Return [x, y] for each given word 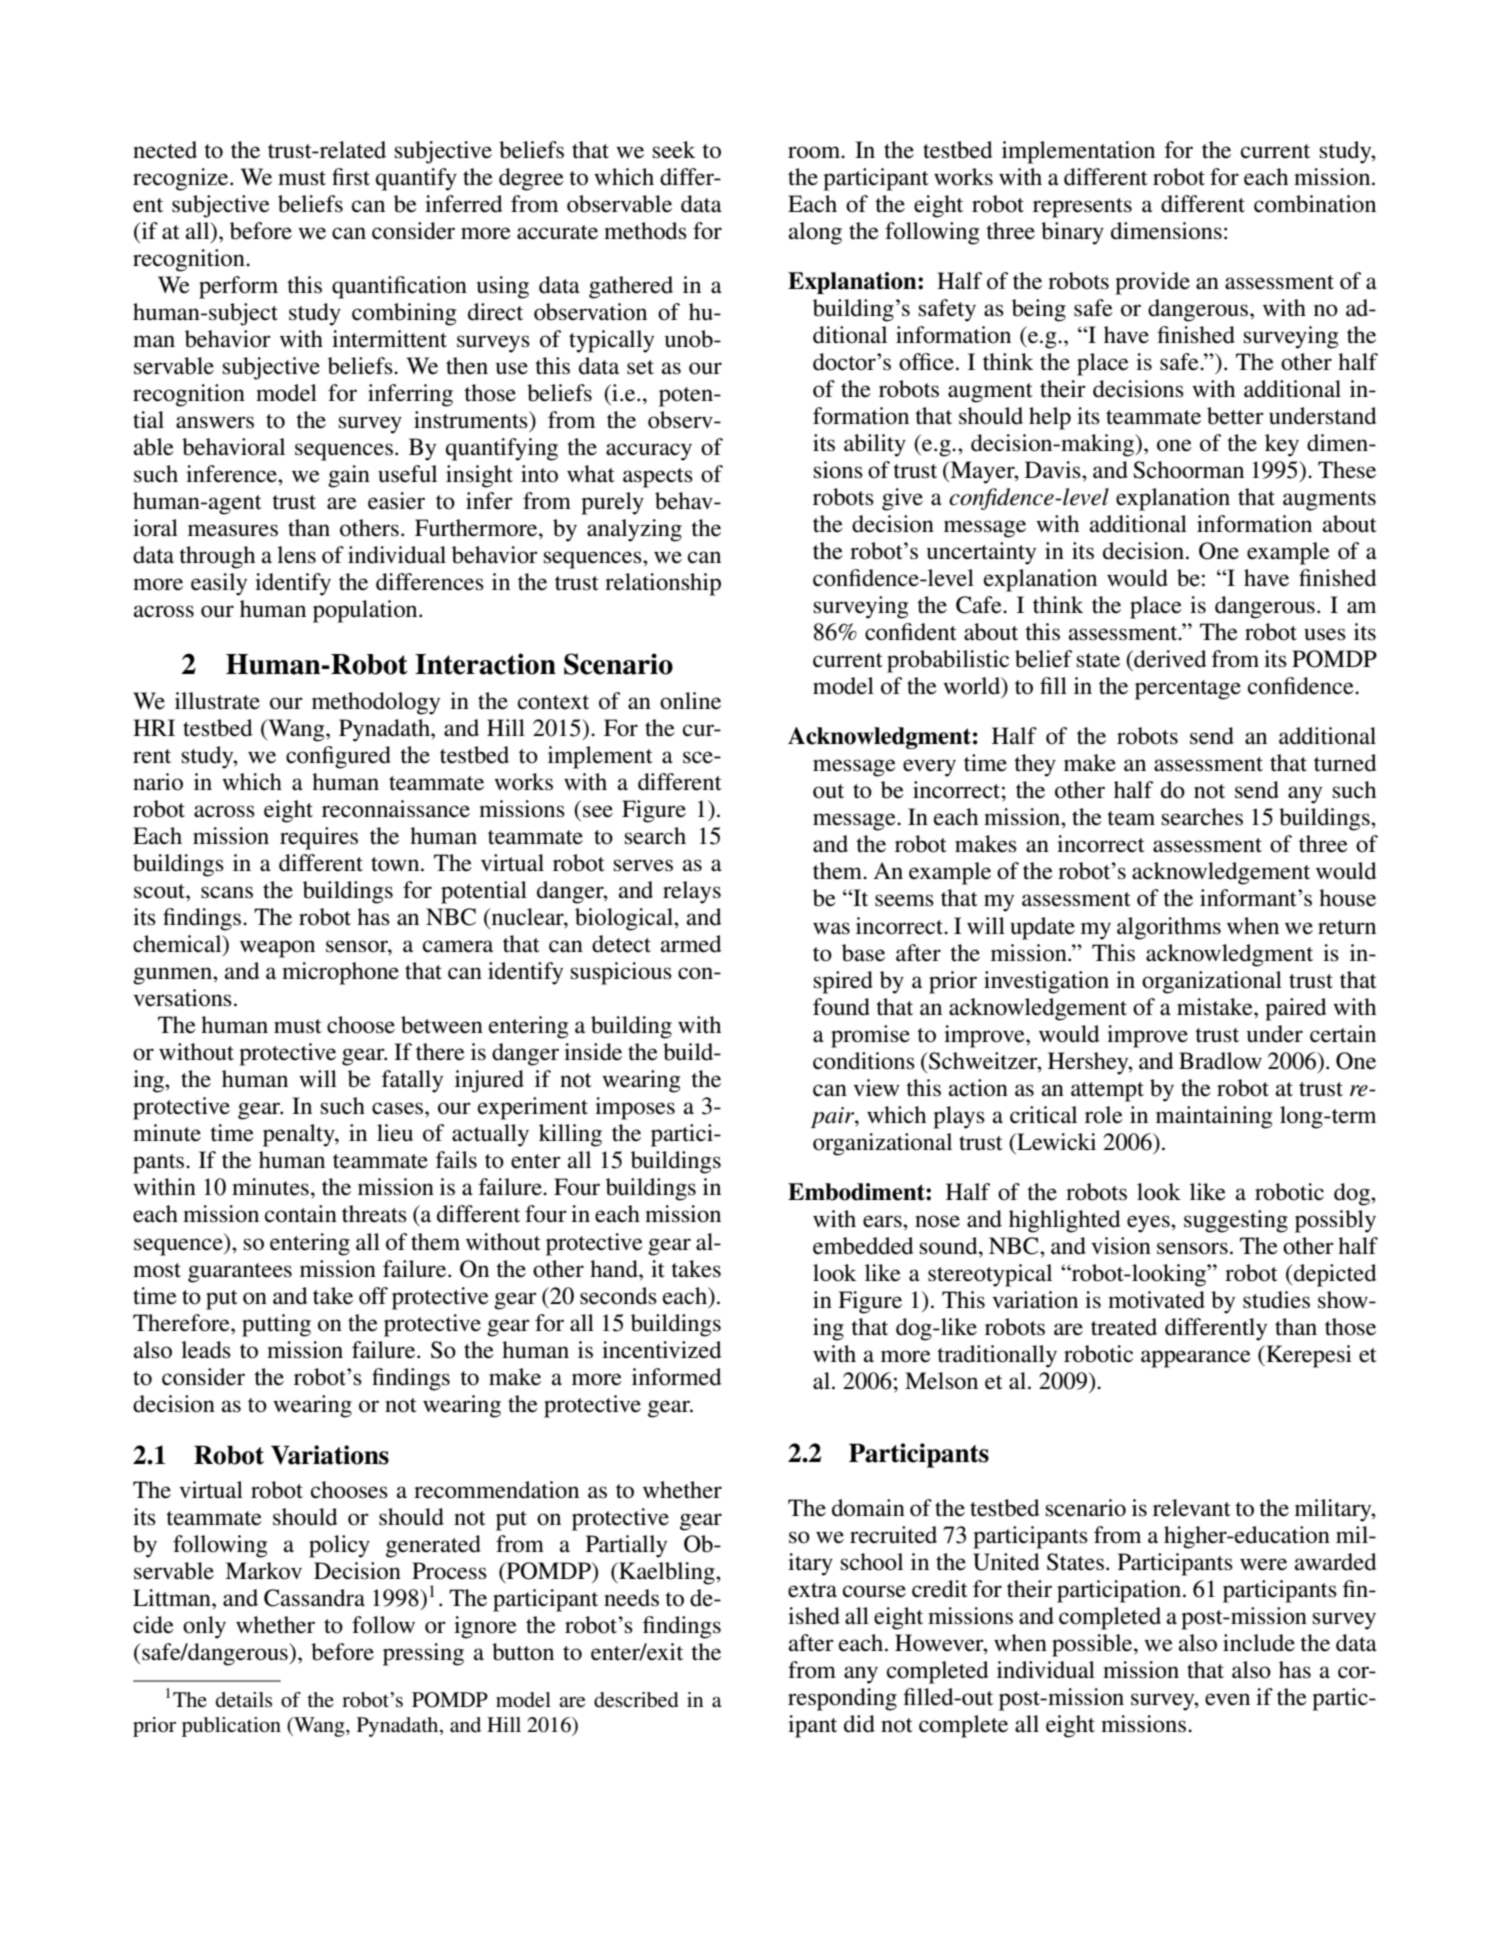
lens [296, 555]
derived [1169, 659]
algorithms [1169, 928]
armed [690, 944]
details [244, 1700]
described [636, 1700]
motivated [1156, 1300]
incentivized [661, 1350]
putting [276, 1325]
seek [674, 150]
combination [1315, 204]
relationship [663, 584]
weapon [277, 949]
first [351, 177]
